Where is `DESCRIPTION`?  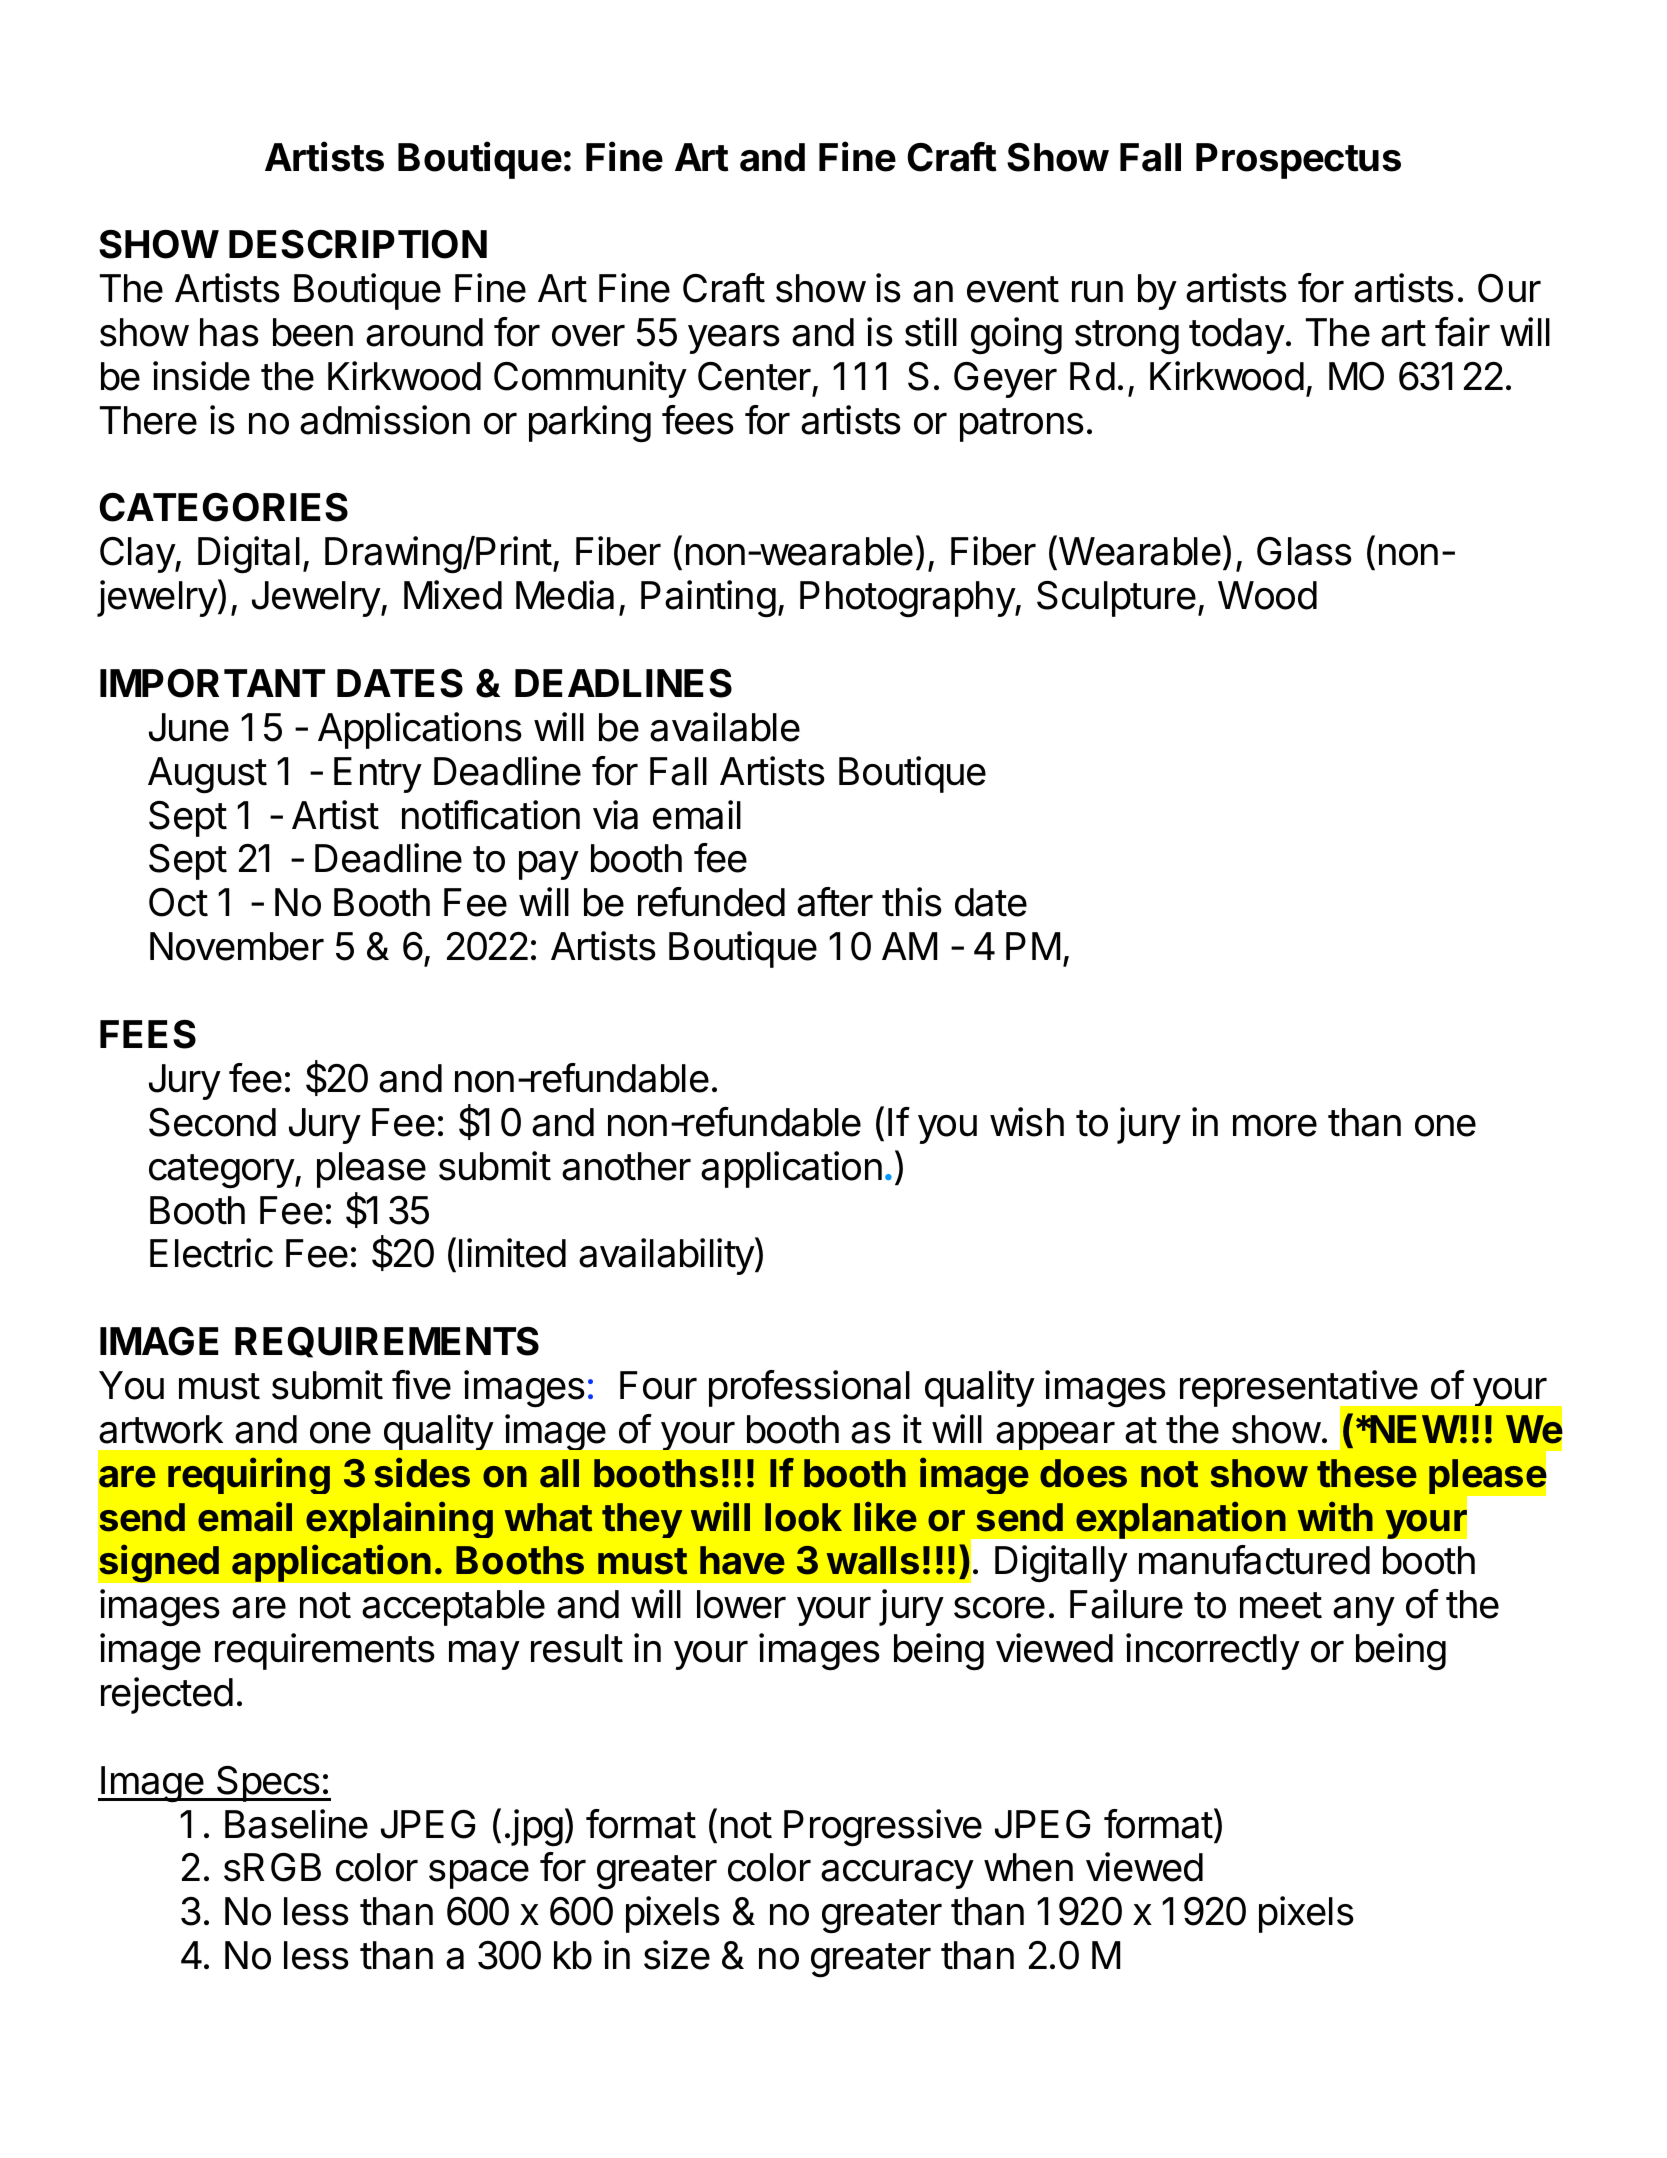 DESCRIPTION is located at coordinates (358, 244).
